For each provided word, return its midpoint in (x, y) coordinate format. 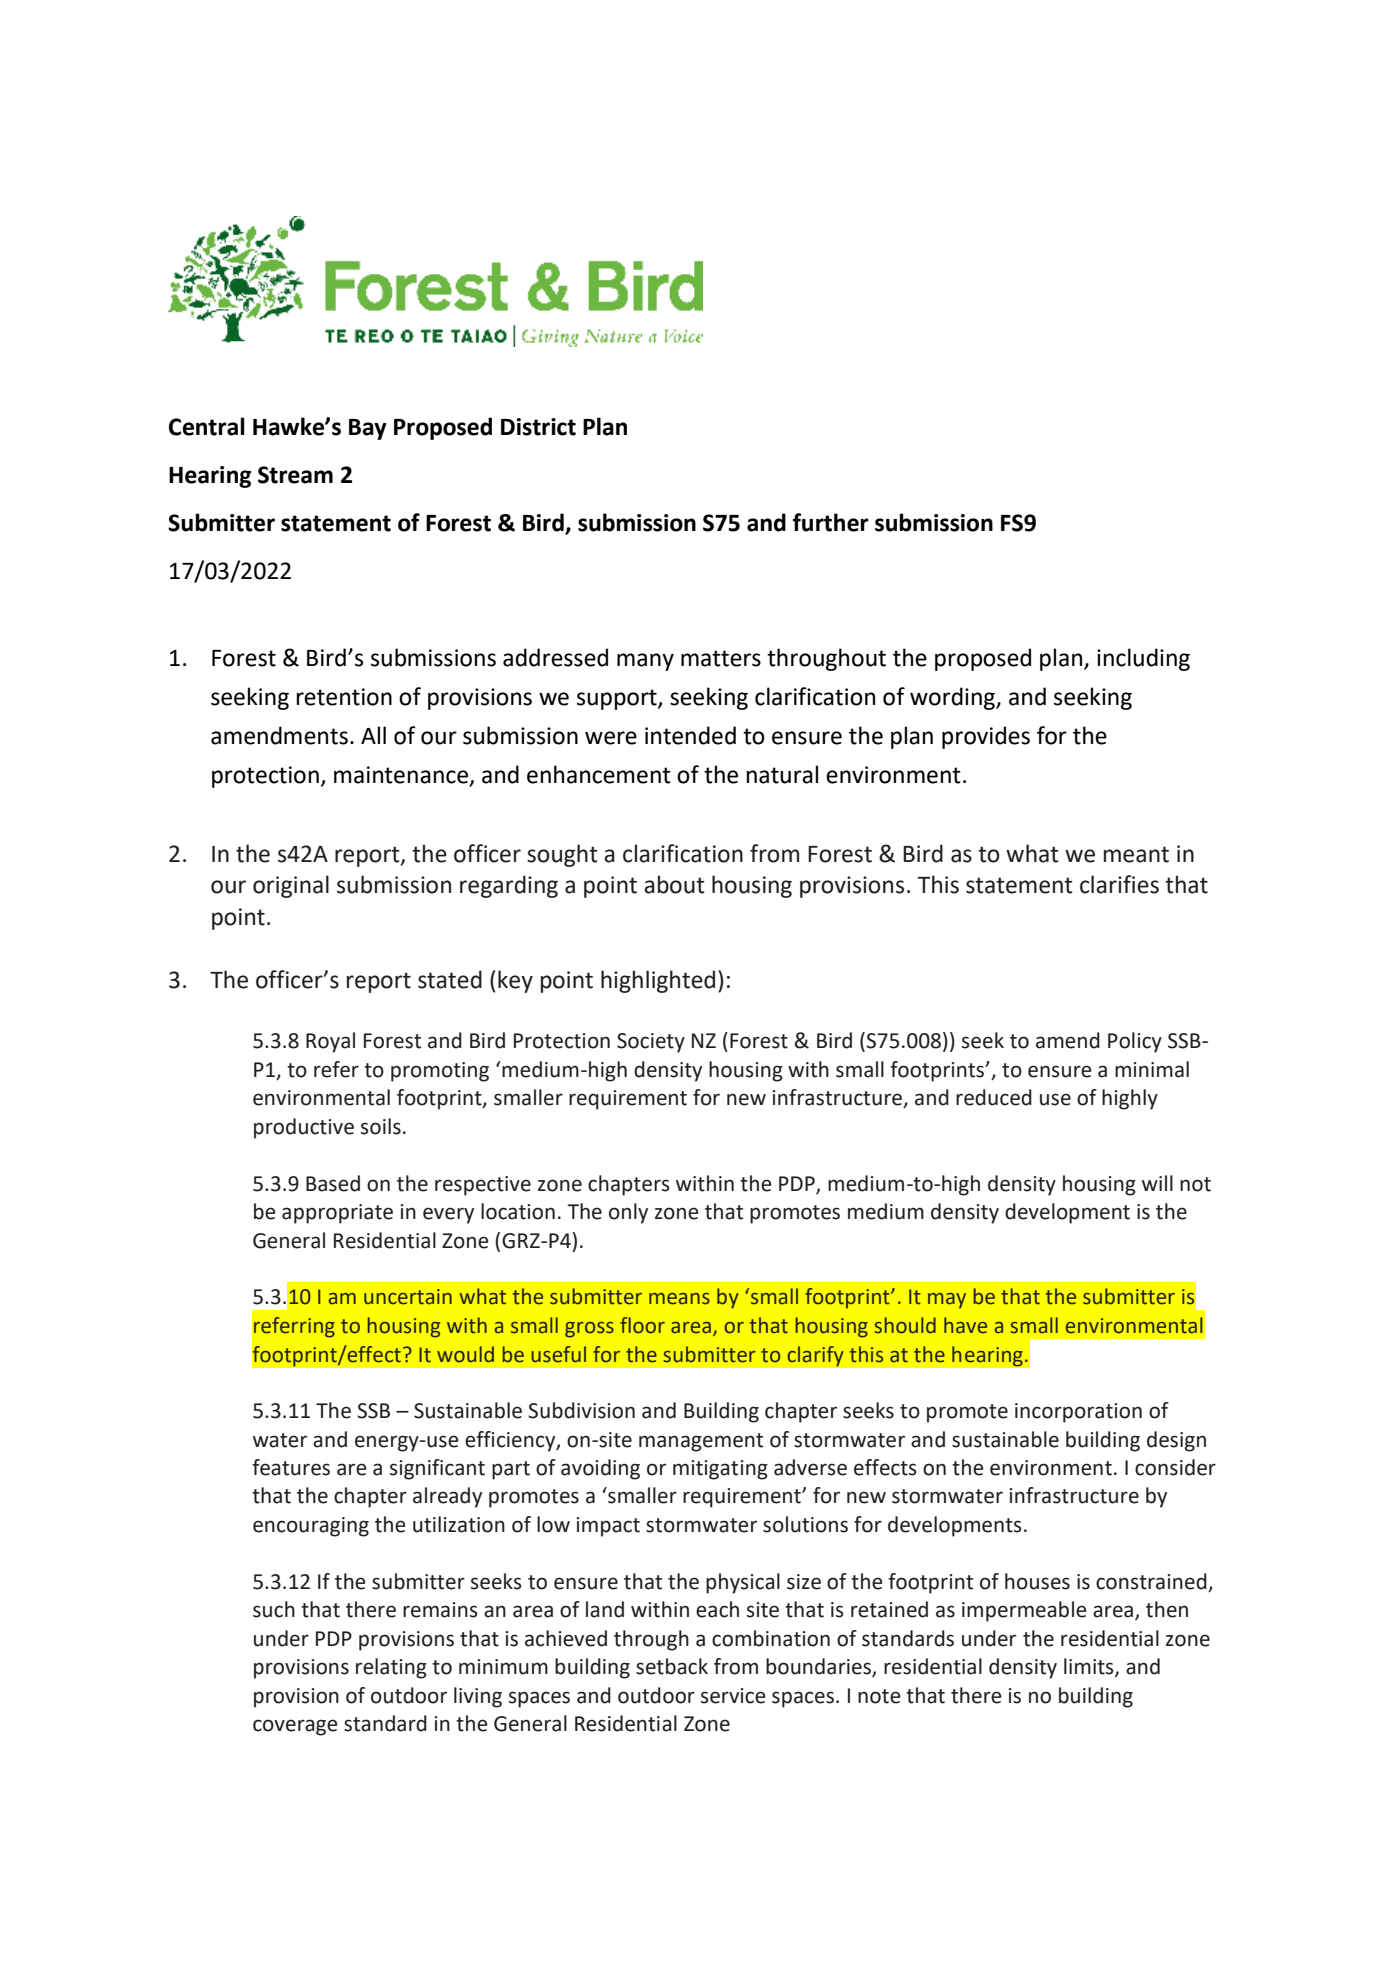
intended (690, 735)
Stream (295, 475)
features (291, 1467)
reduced (994, 1097)
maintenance (402, 776)
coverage (295, 1727)
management (701, 1442)
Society (651, 1043)
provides (986, 737)
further (831, 522)
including (1143, 659)
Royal (330, 1042)
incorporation (1078, 1413)
